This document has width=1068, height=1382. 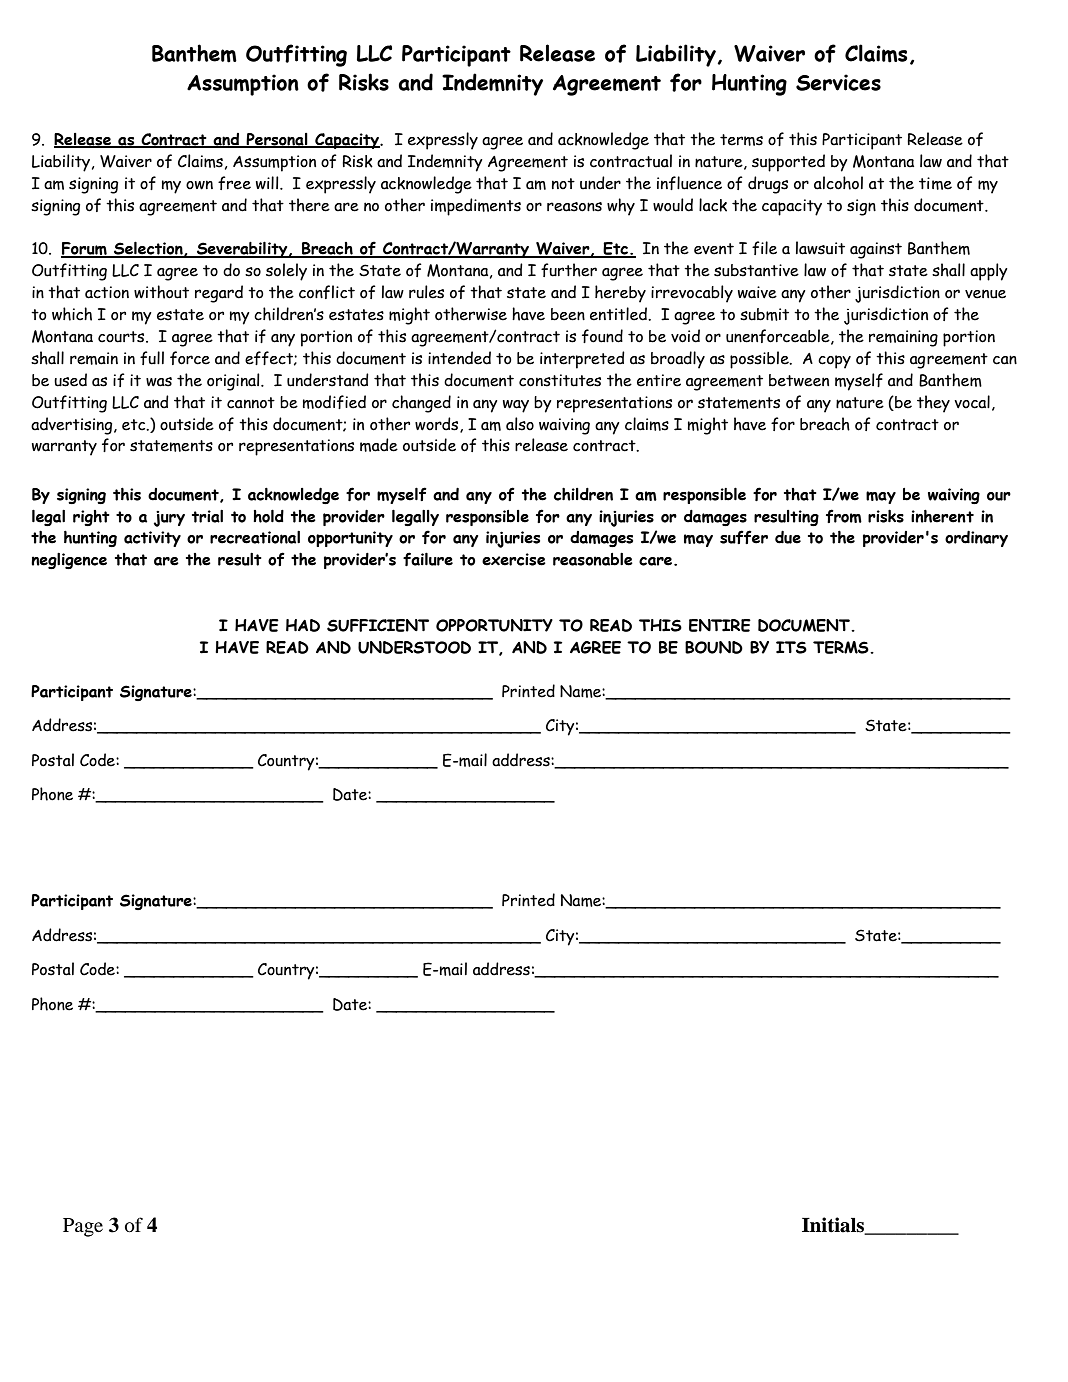 I want to click on SUFFICIENT, so click(x=378, y=625).
